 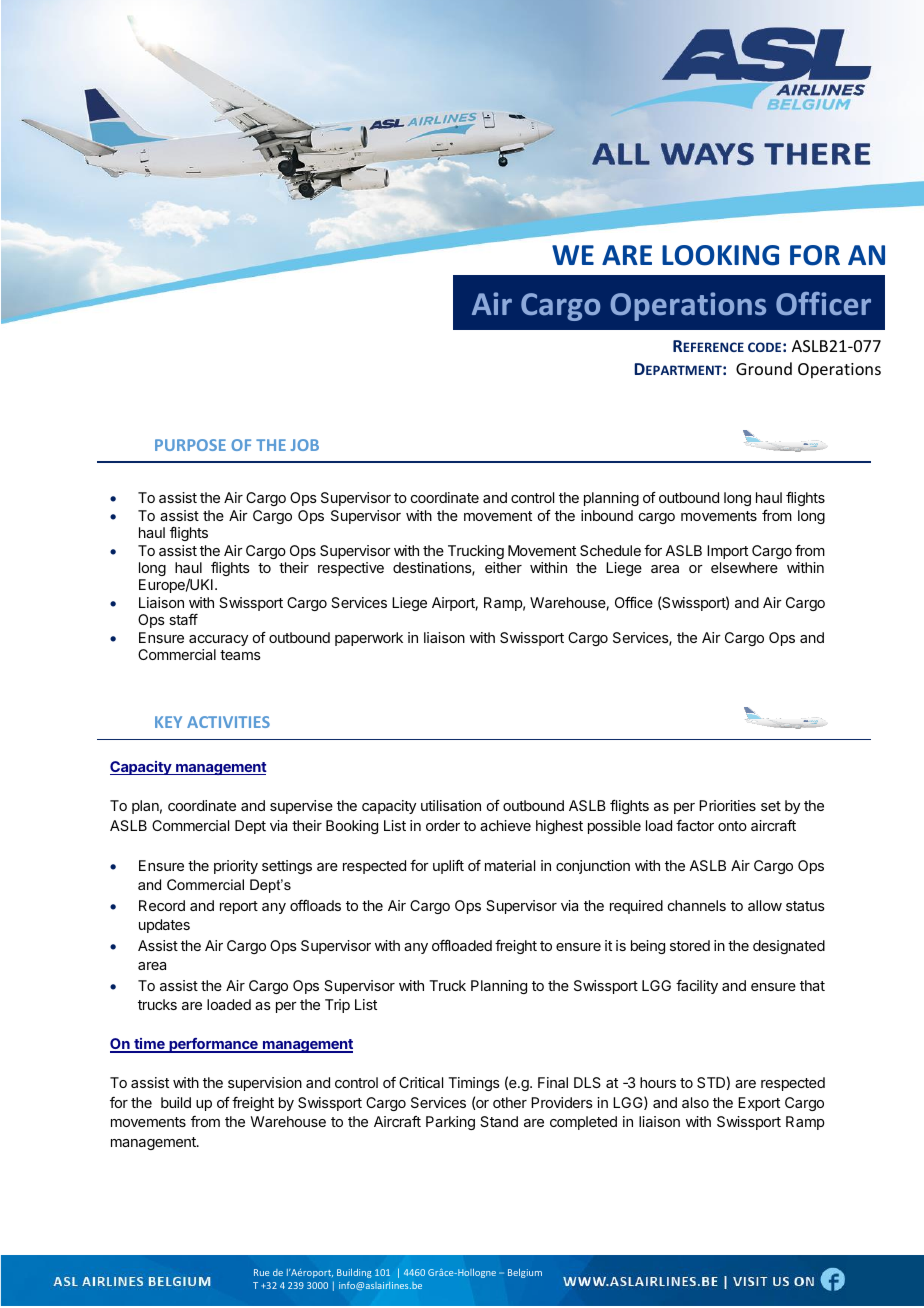 What do you see at coordinates (451, 805) in the page?
I see `utilisation` at bounding box center [451, 805].
